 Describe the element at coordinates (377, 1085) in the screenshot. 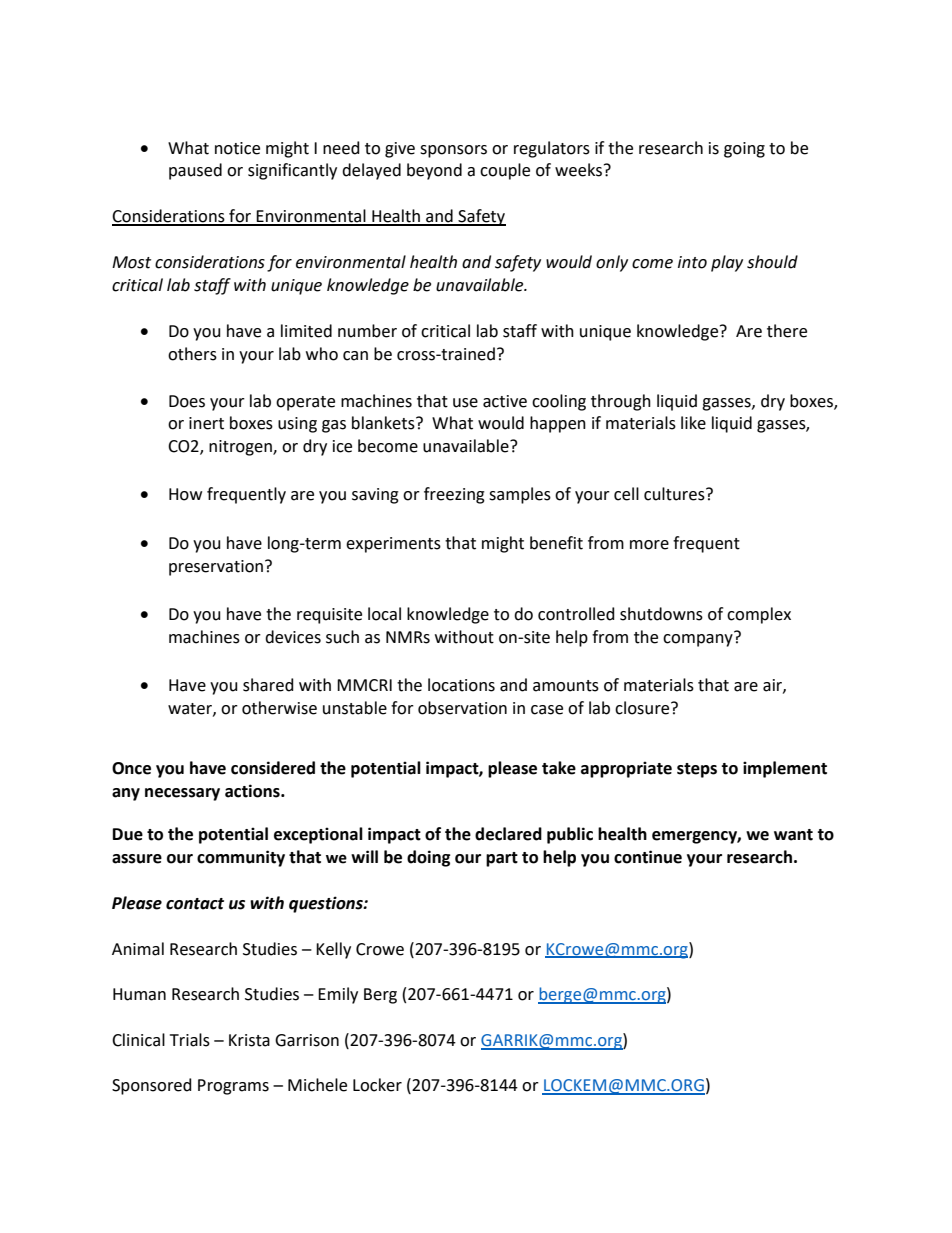

I see `Locker` at that location.
